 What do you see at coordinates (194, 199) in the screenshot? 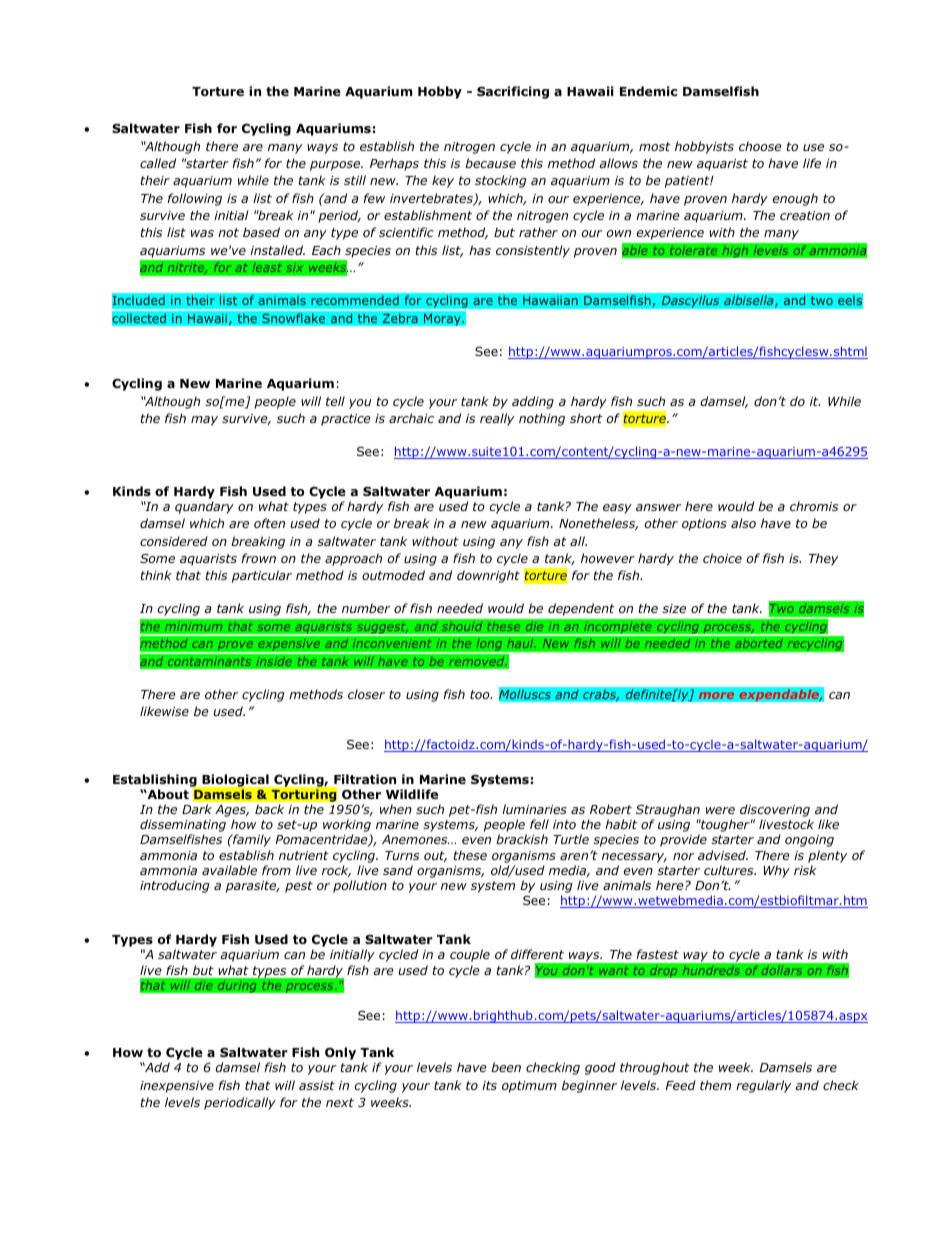
I see `following` at bounding box center [194, 199].
